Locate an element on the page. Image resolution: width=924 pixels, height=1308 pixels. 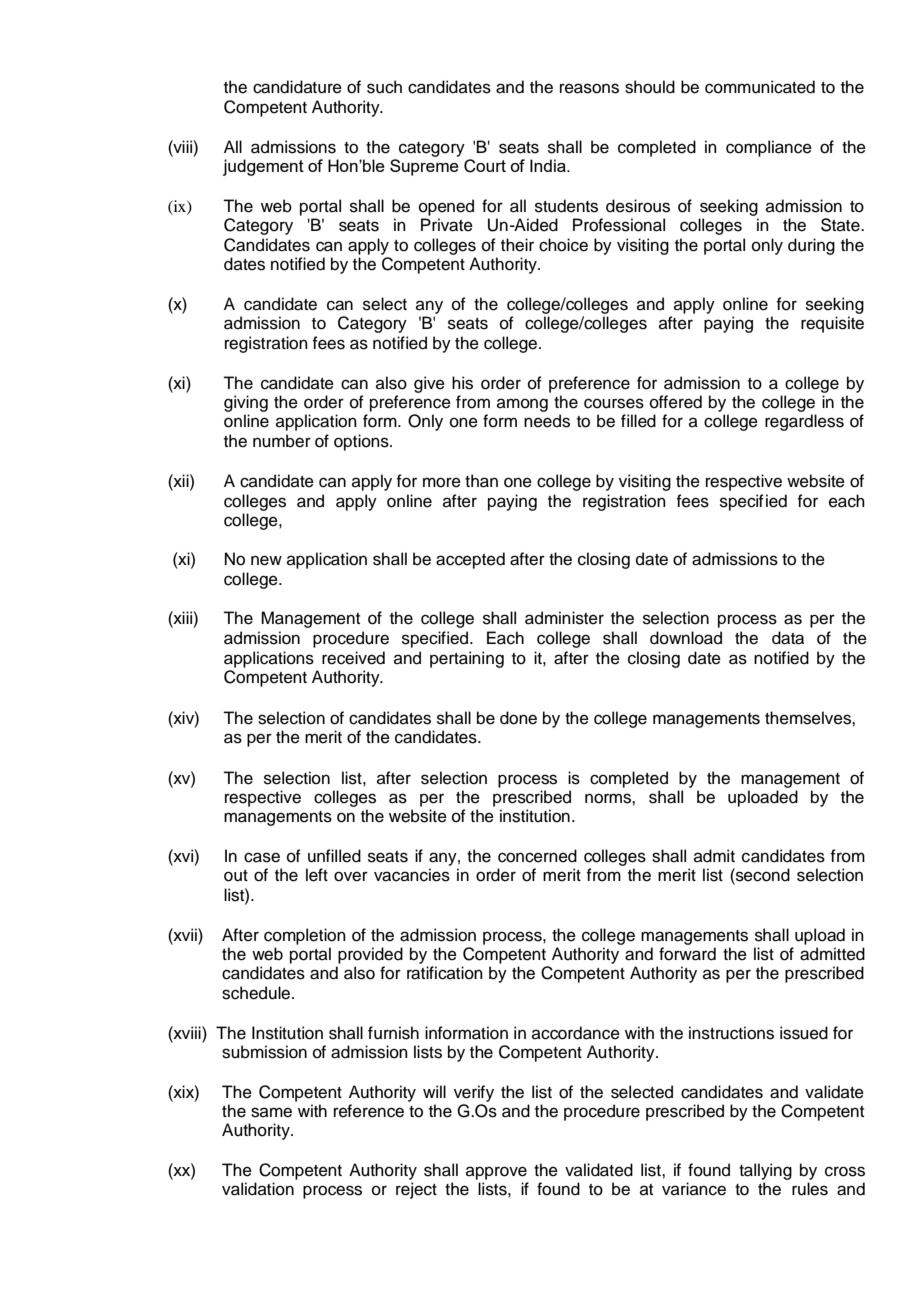
judgement is located at coordinates (263, 167).
